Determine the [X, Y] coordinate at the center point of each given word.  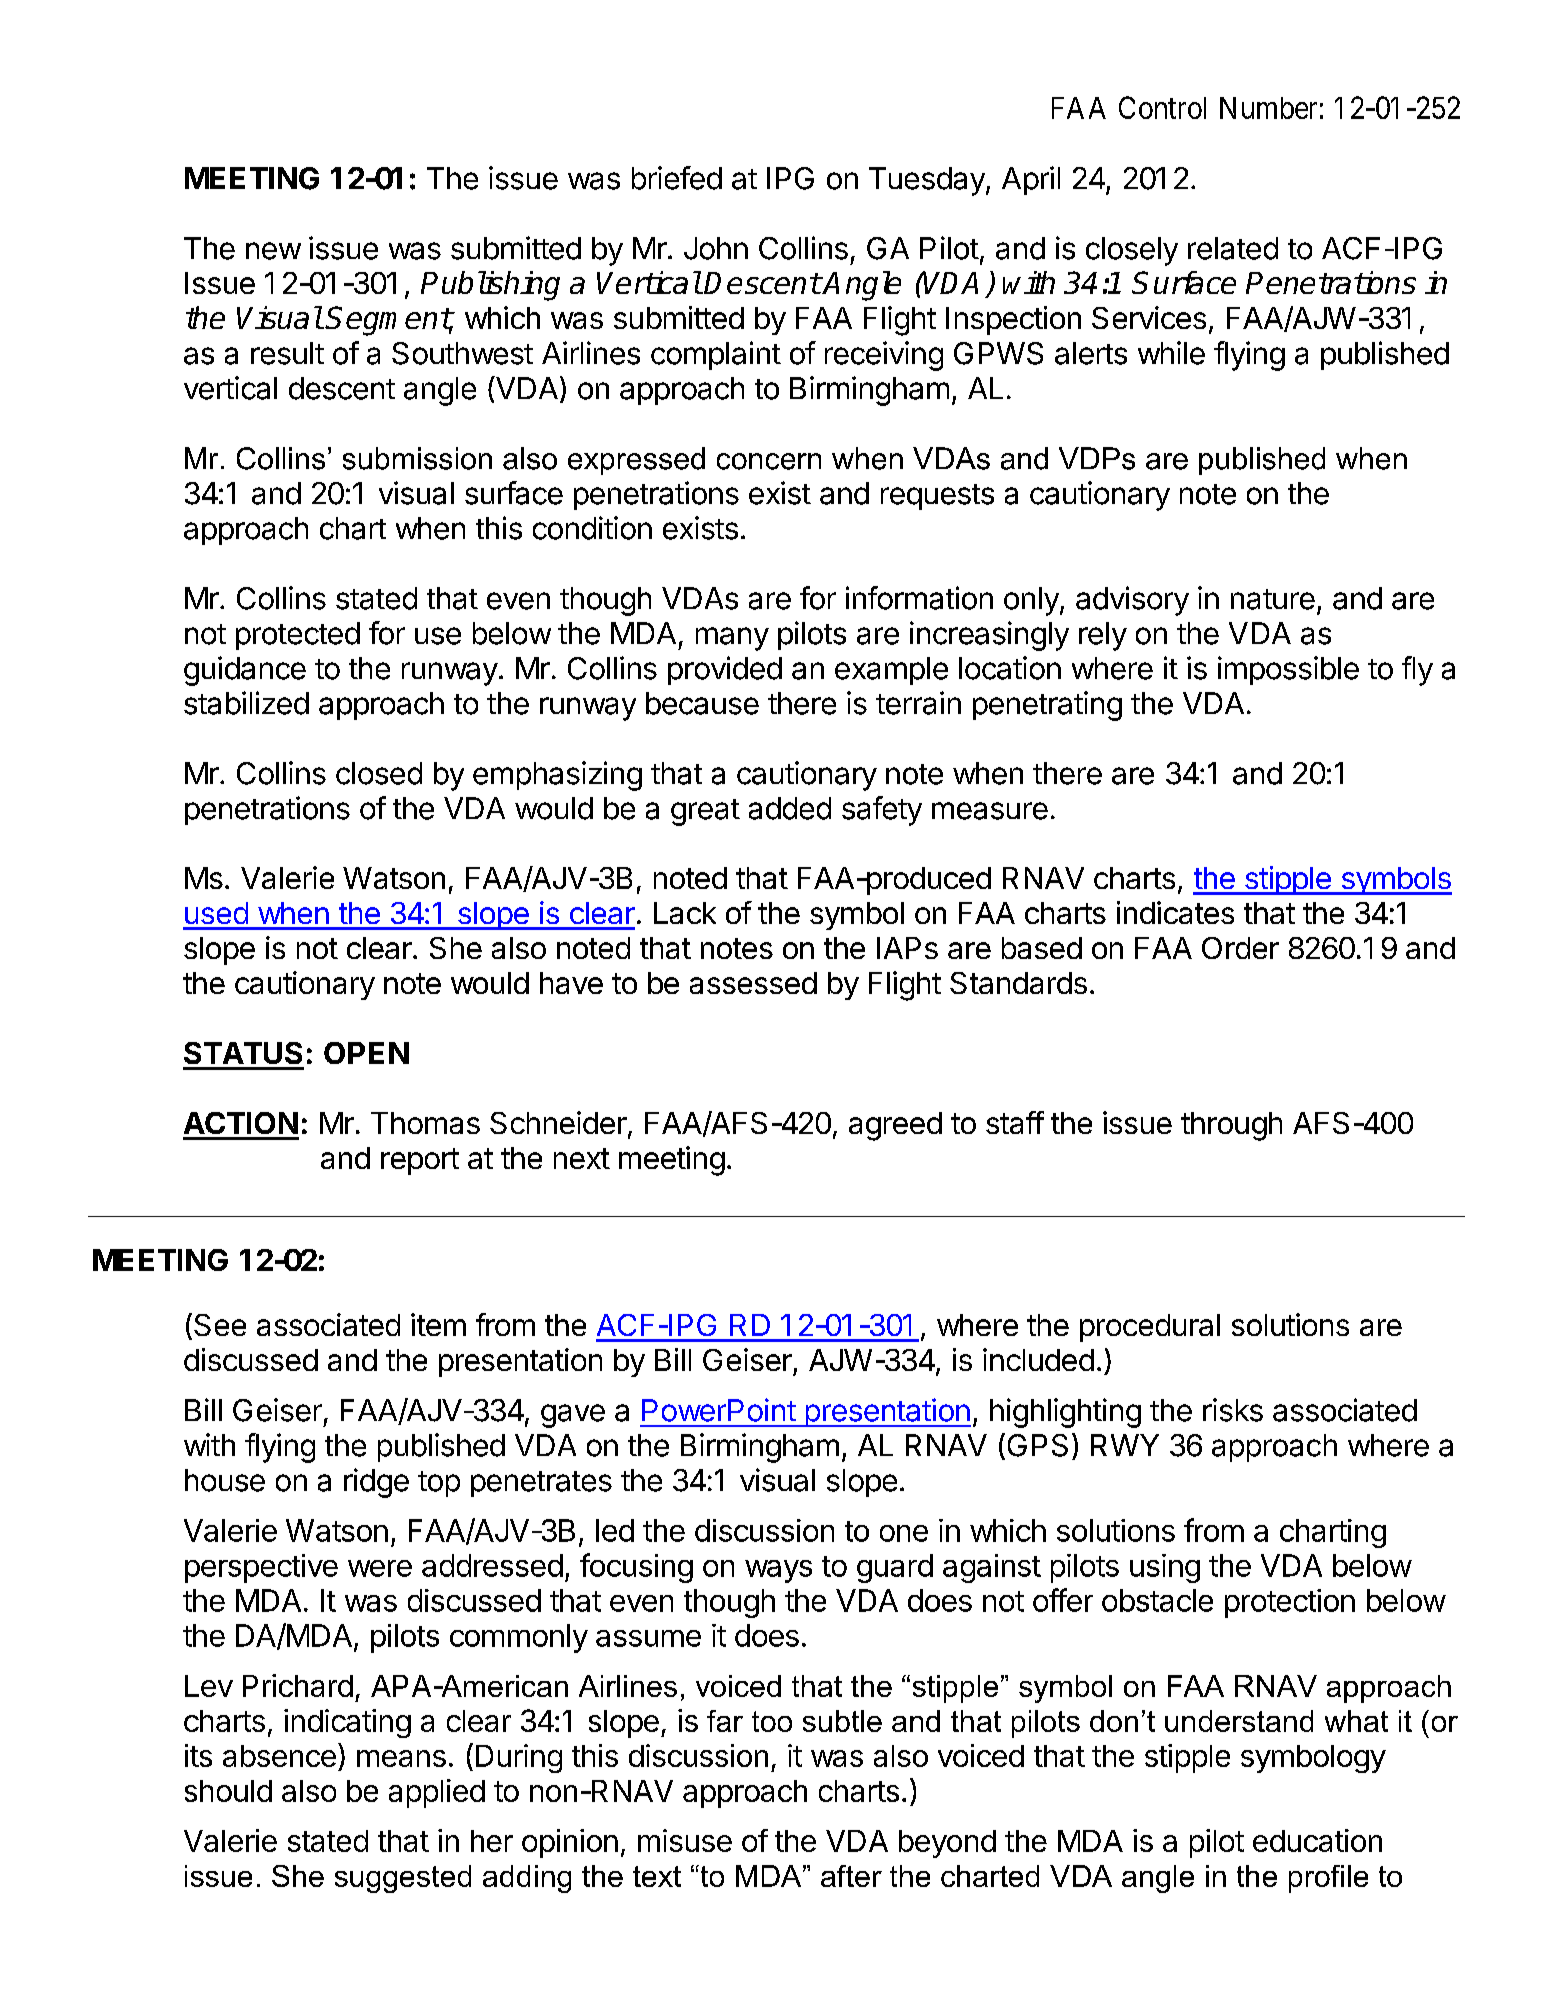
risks [1233, 1410]
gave [573, 1416]
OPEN [366, 1053]
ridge [376, 1483]
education [1317, 1840]
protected [298, 636]
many [732, 639]
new [273, 251]
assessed [753, 983]
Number [1268, 108]
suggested [403, 1879]
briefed [677, 178]
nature [1273, 599]
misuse [685, 1840]
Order [1240, 948]
